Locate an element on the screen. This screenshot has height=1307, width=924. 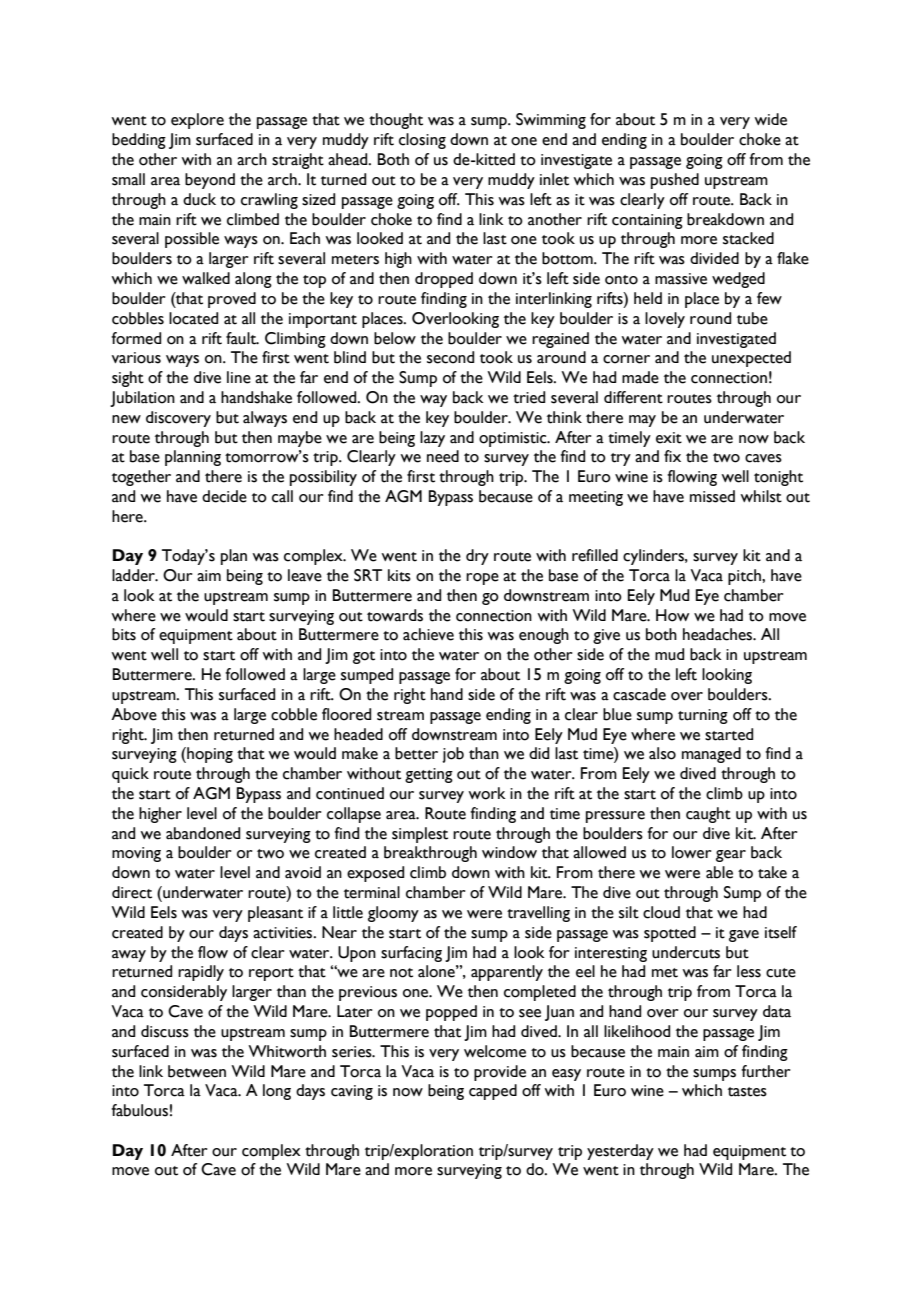
missed is located at coordinates (712, 496).
